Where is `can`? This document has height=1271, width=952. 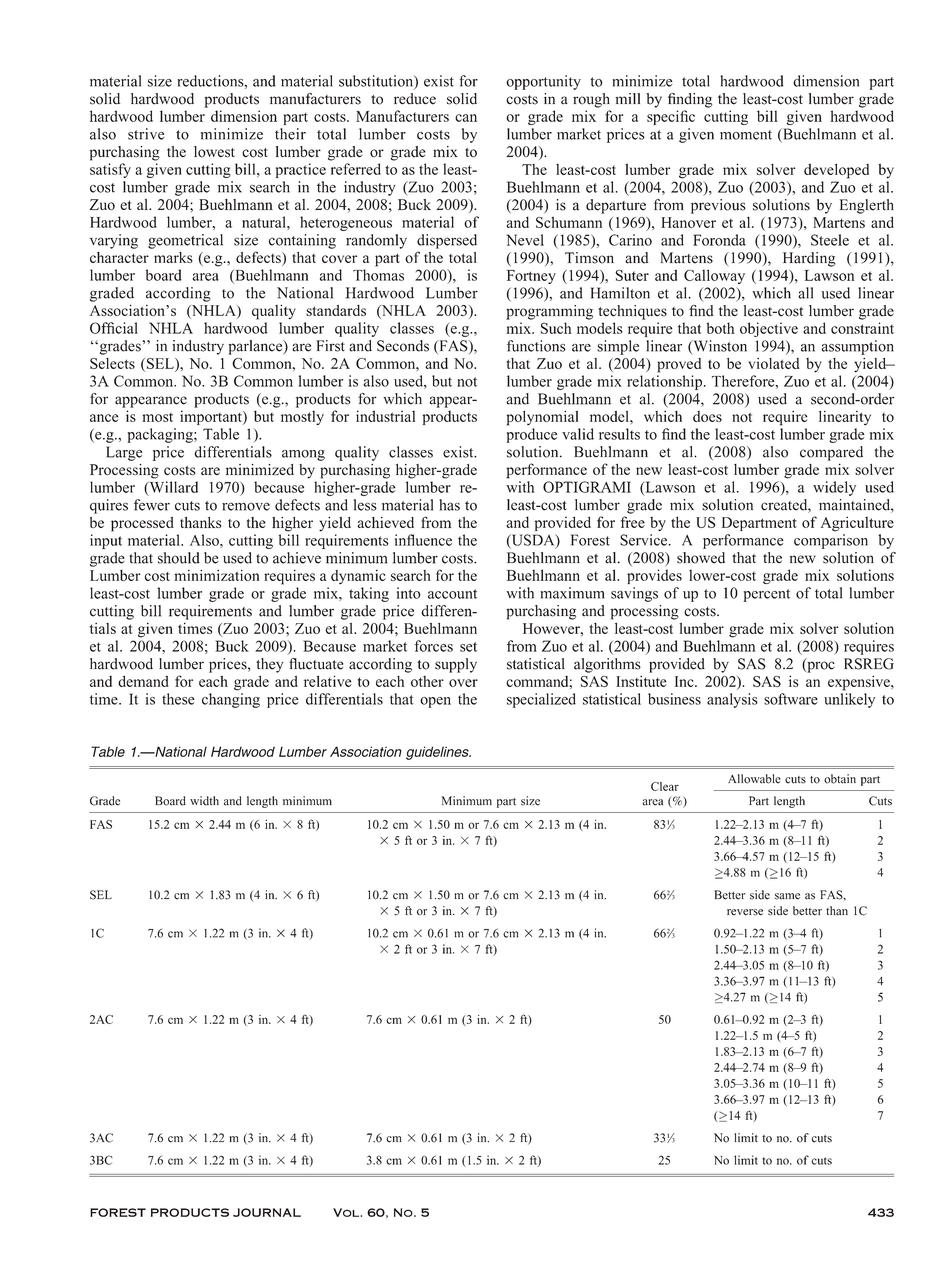 can is located at coordinates (466, 118).
